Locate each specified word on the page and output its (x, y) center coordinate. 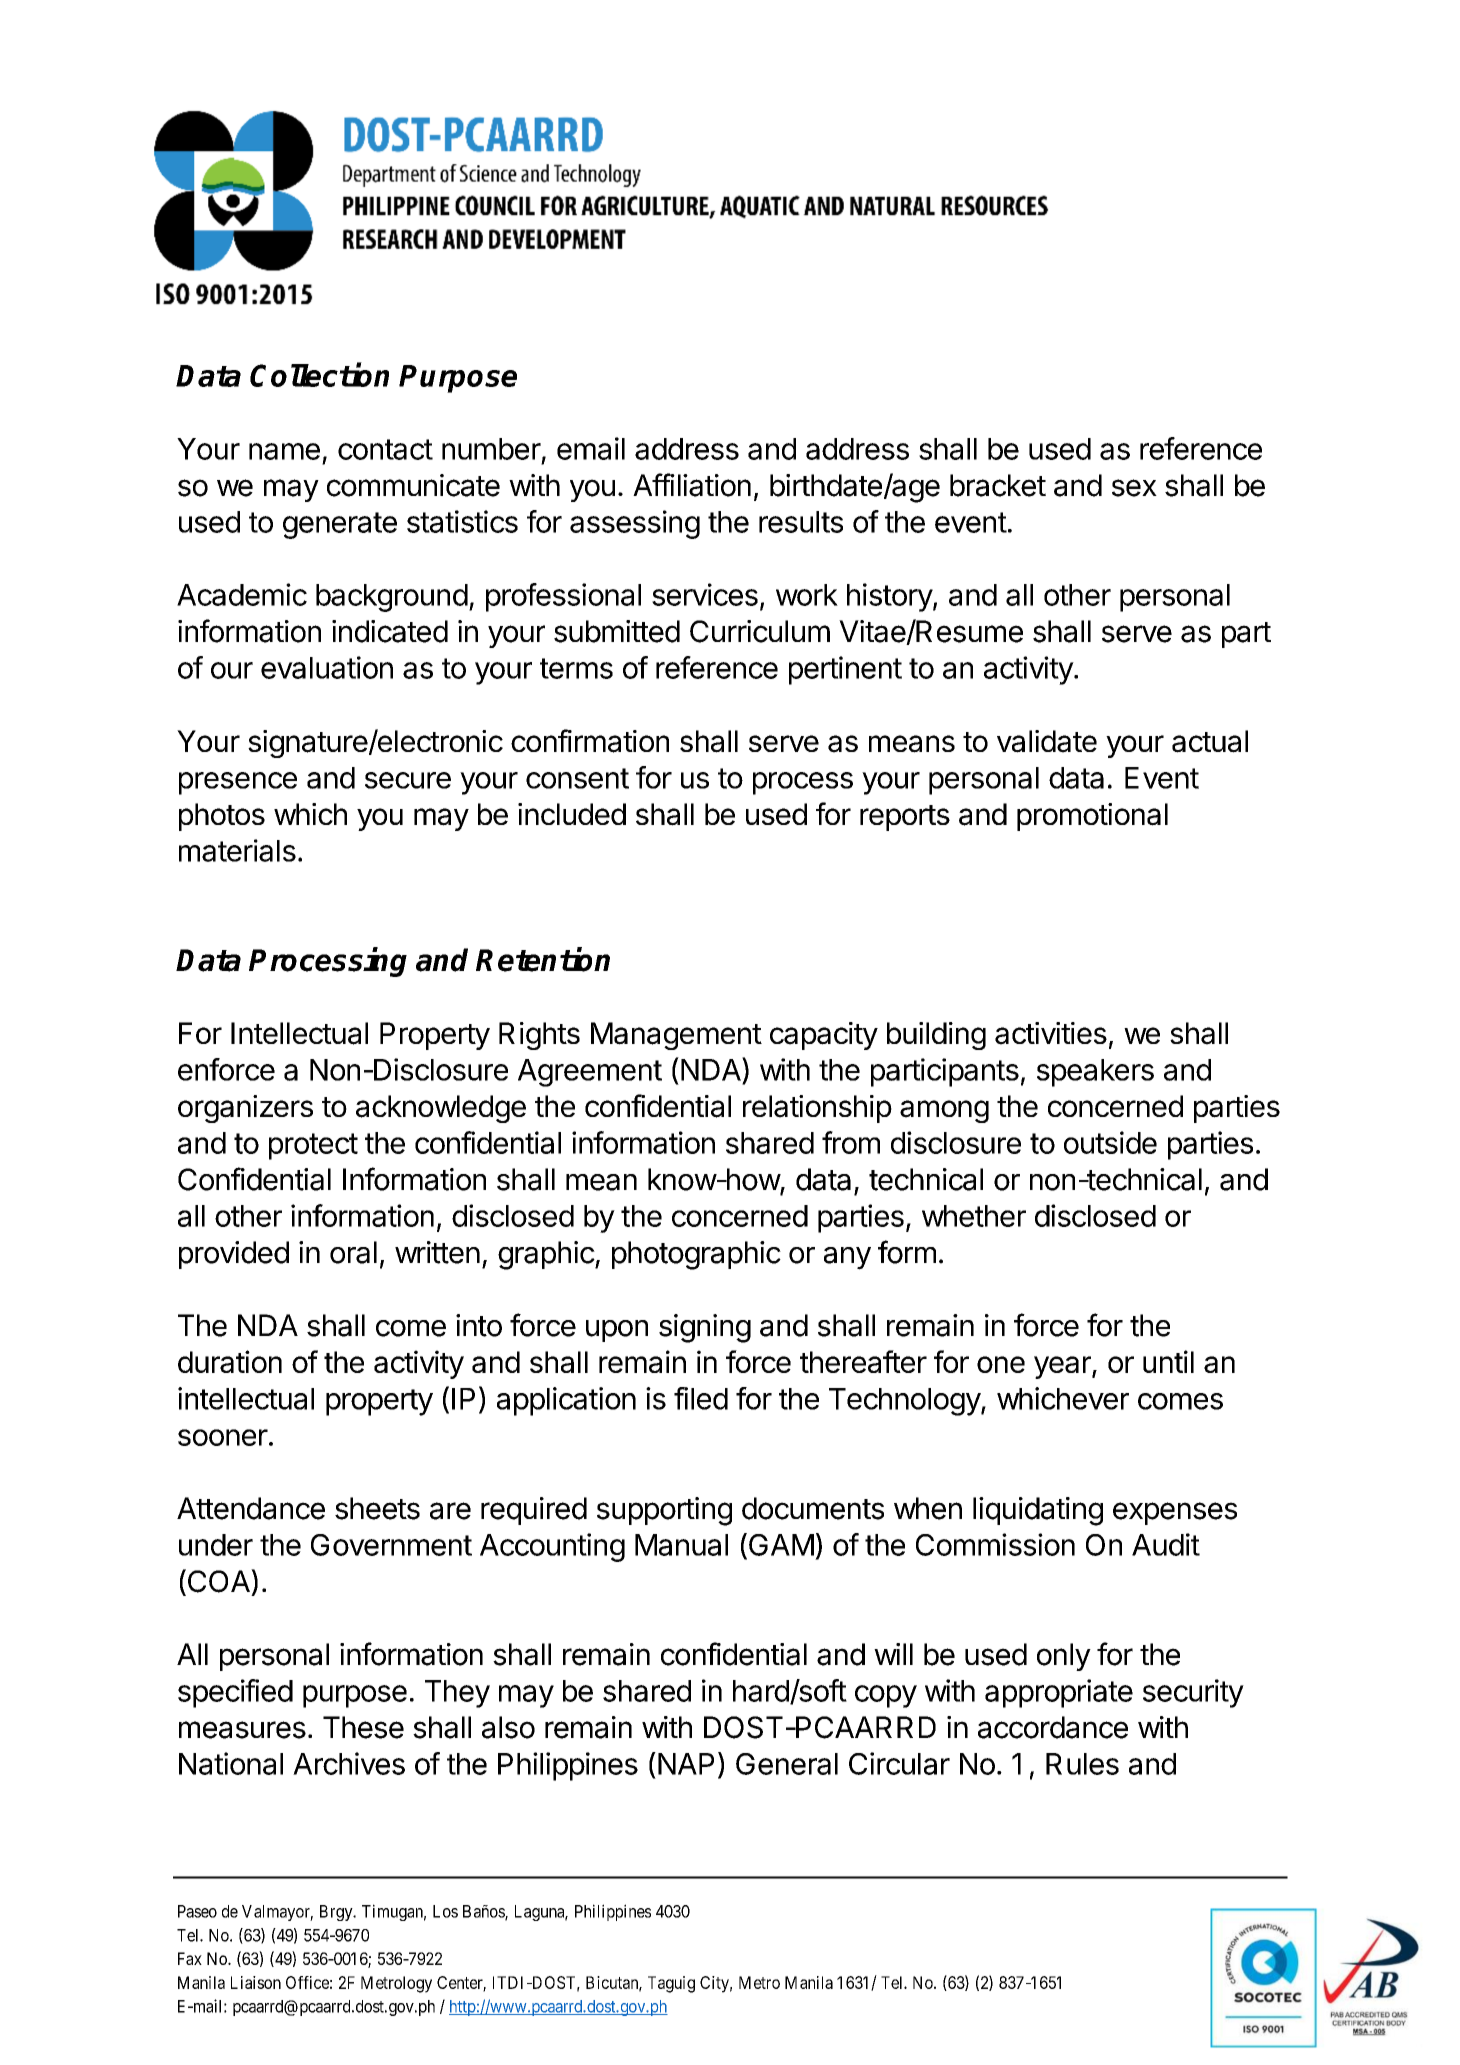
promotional (1092, 817)
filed (701, 1398)
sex (1134, 488)
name (284, 451)
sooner (223, 1437)
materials (237, 850)
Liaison (256, 1982)
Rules (1082, 1764)
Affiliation (692, 485)
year (1063, 1367)
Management (676, 1036)
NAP (686, 1764)
